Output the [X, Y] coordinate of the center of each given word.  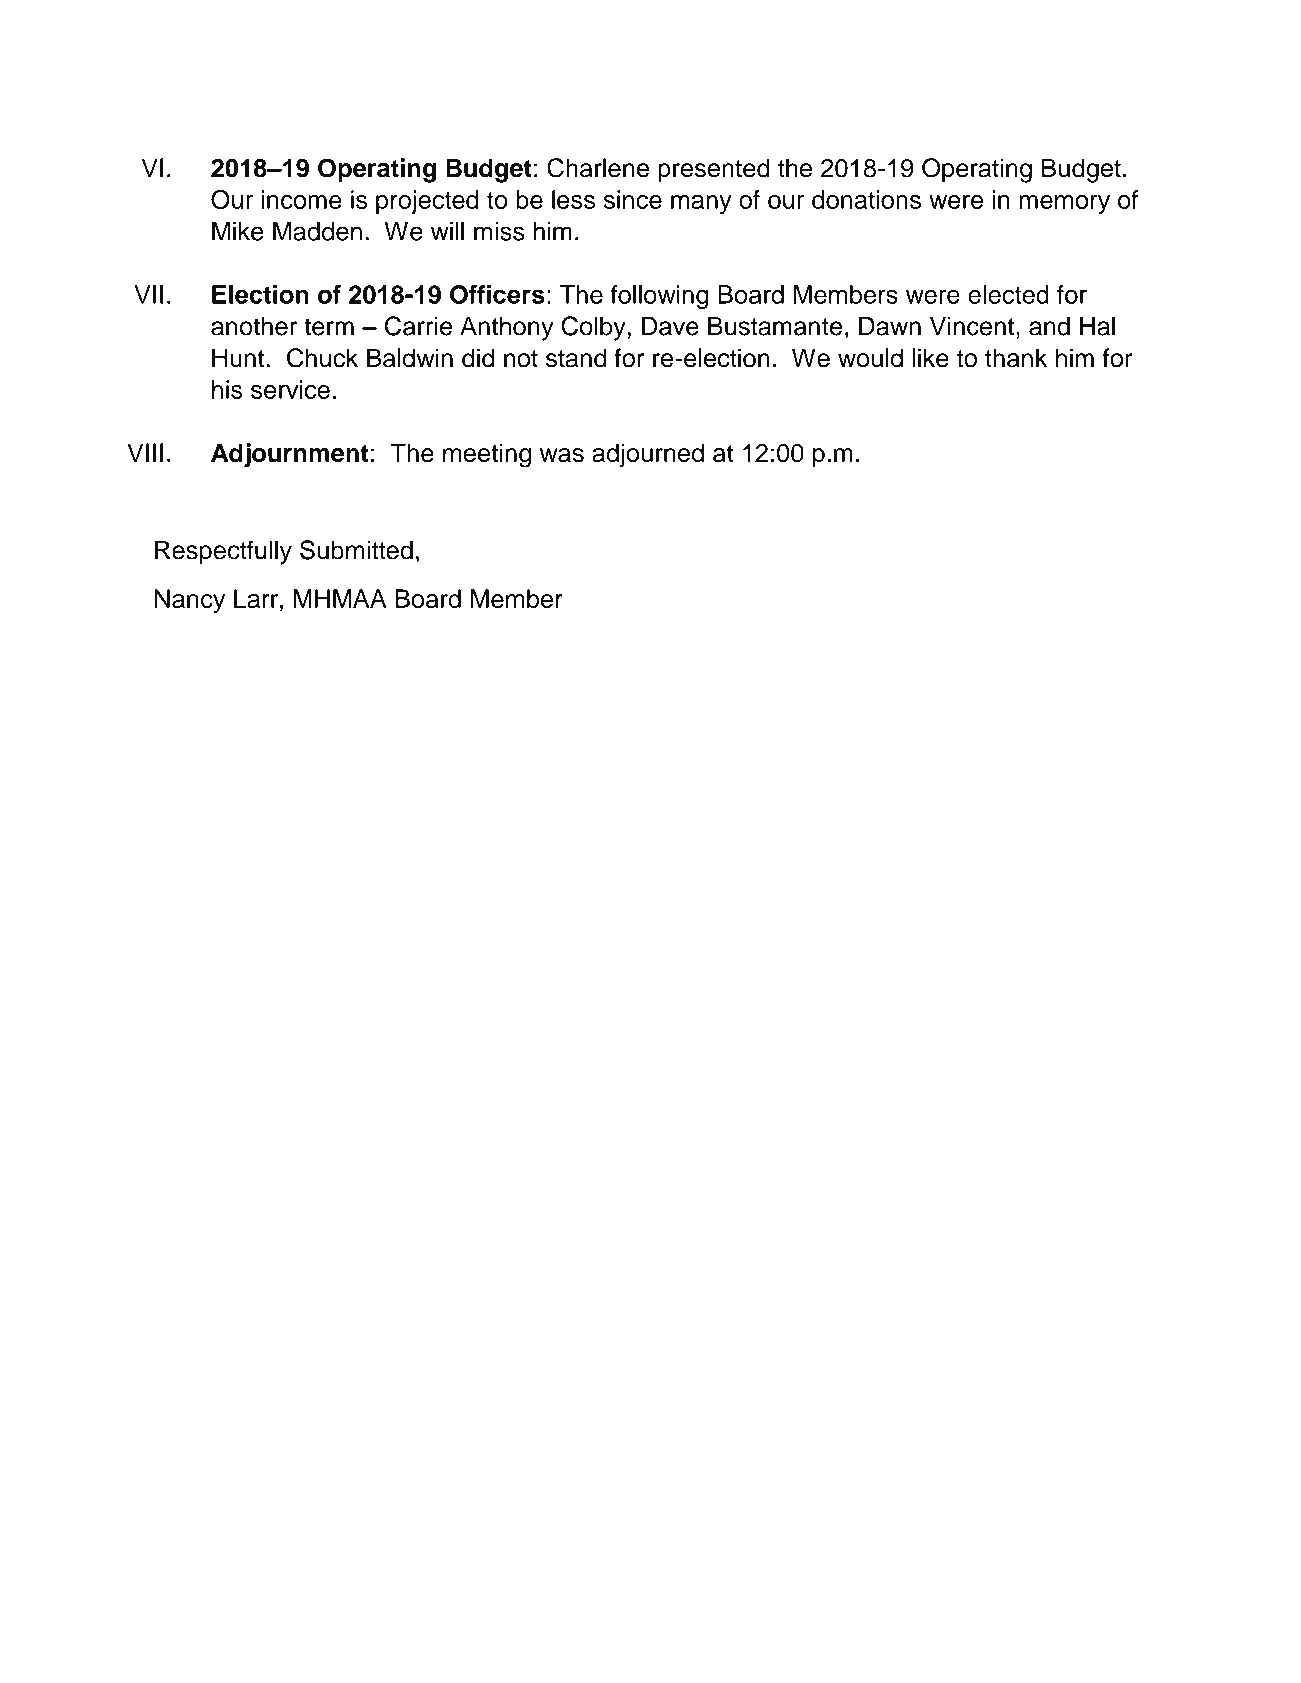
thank [1016, 358]
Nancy [190, 601]
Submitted [356, 550]
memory [1064, 204]
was [562, 455]
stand [576, 358]
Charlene [598, 168]
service [290, 389]
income [302, 199]
